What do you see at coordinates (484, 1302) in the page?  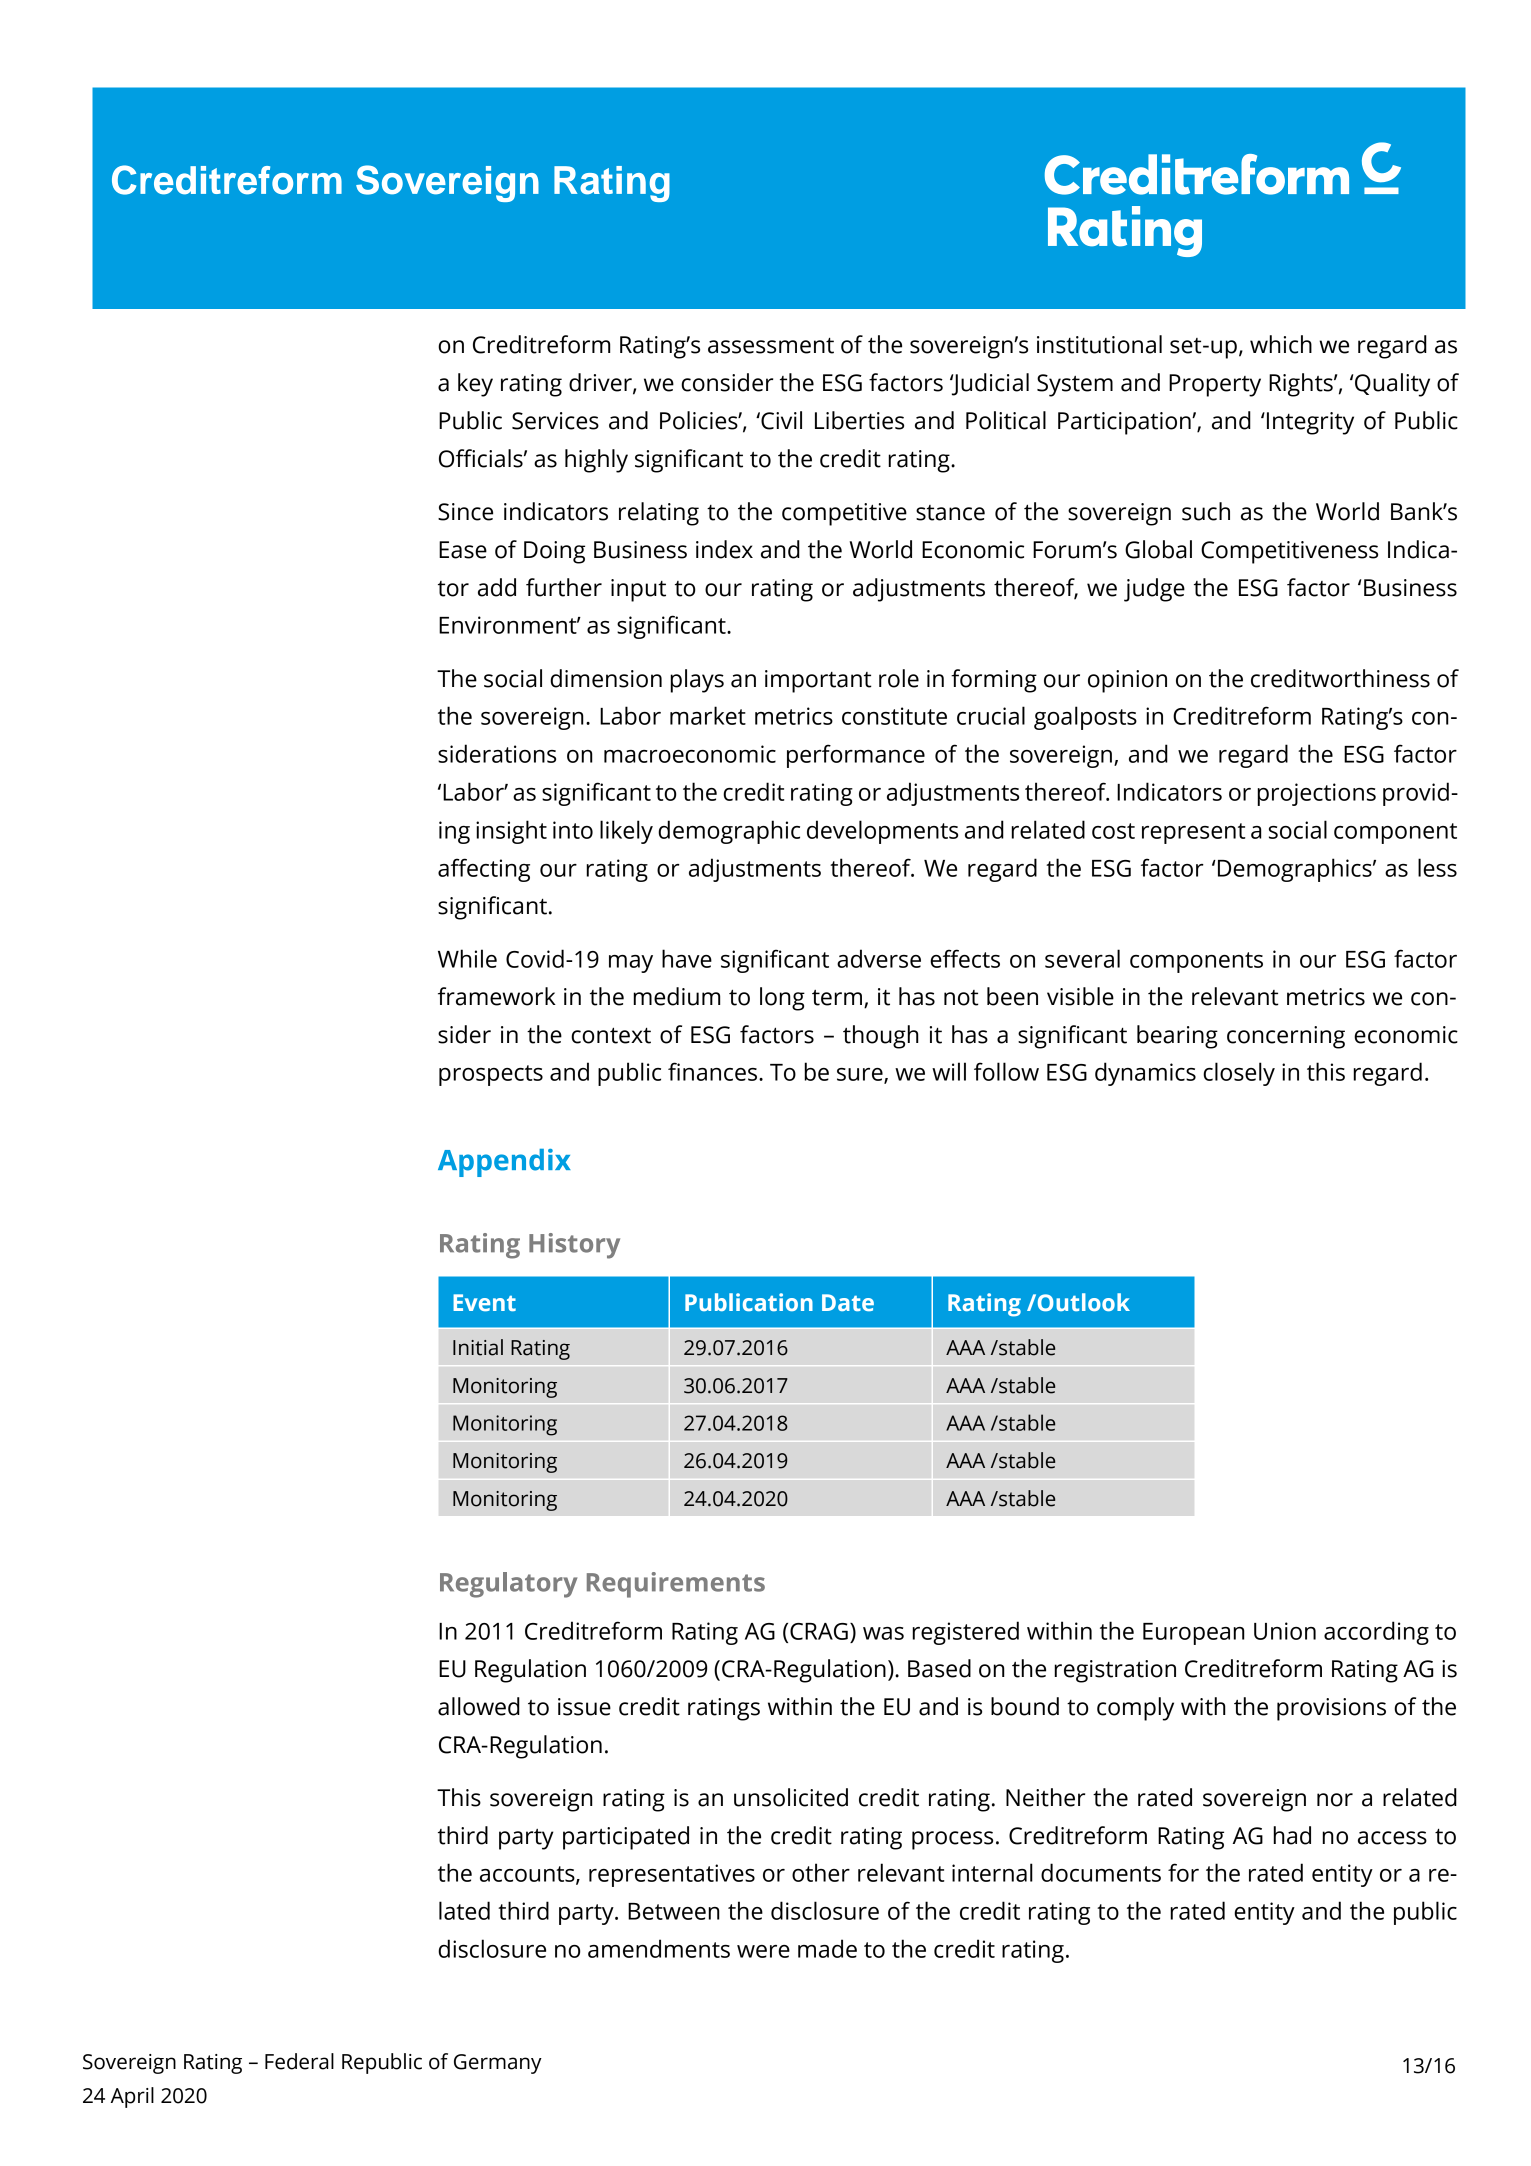 I see `Event` at bounding box center [484, 1302].
